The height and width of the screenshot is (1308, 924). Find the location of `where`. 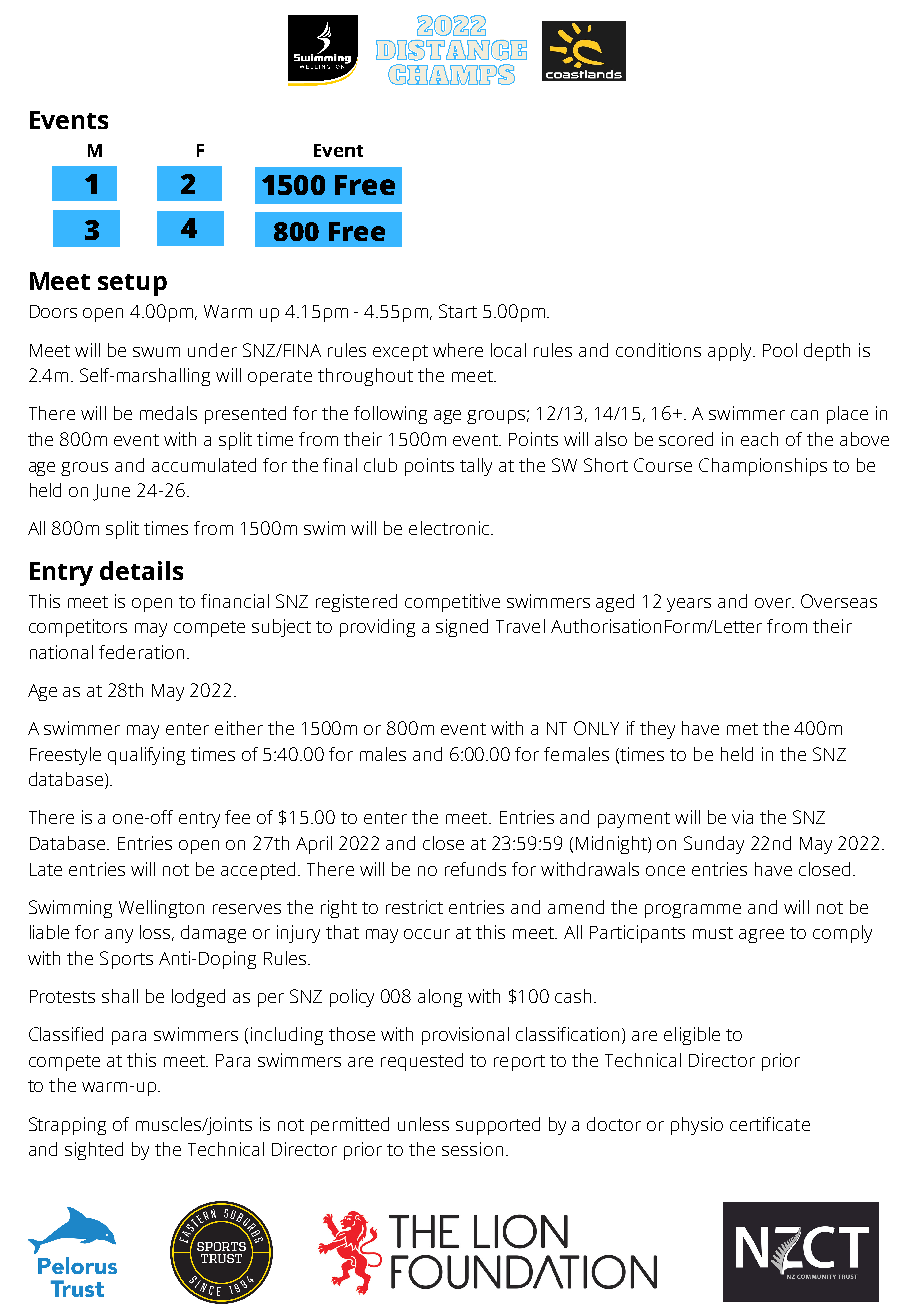

where is located at coordinates (458, 350).
